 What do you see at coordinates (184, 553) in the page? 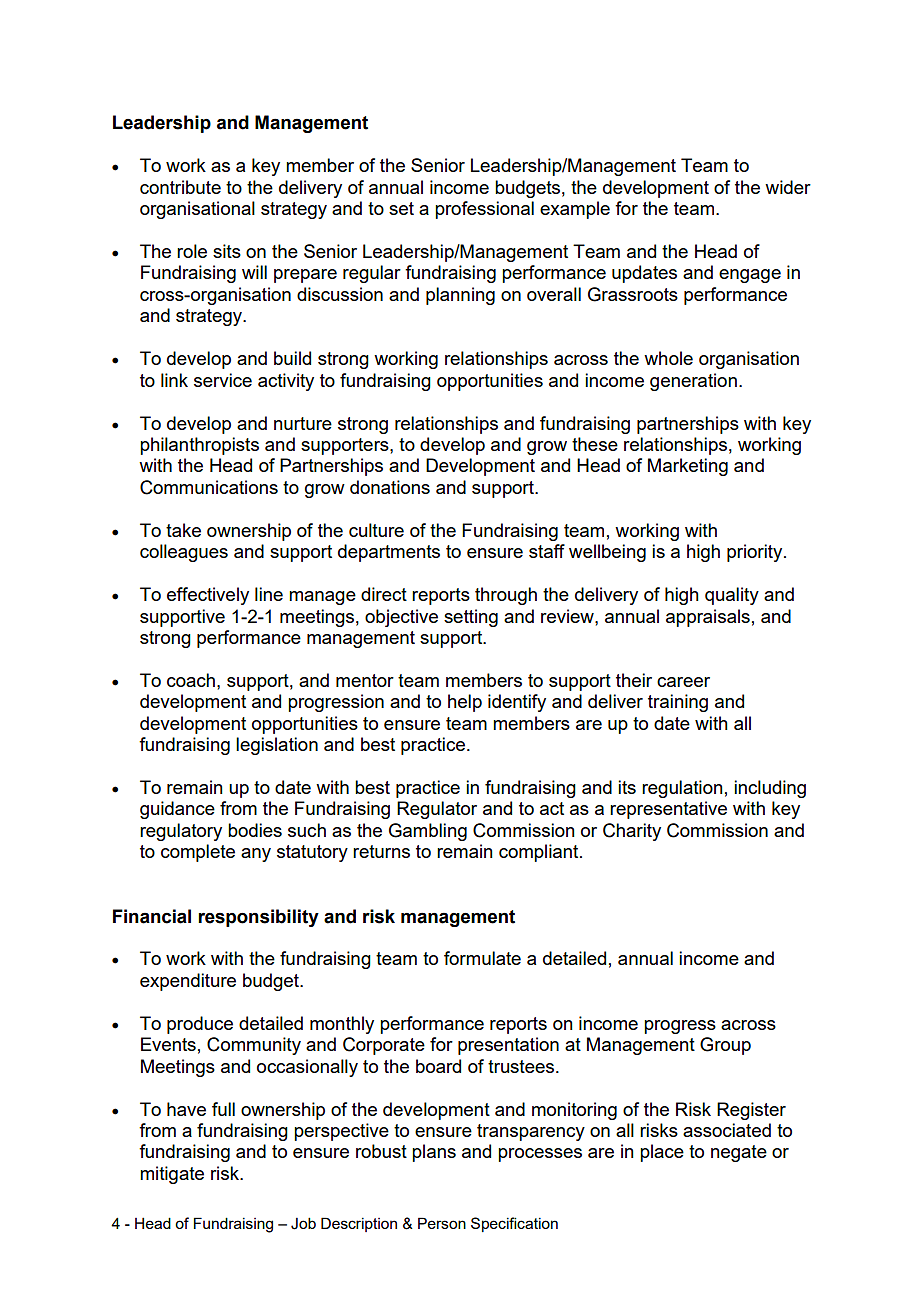
I see `colleagues` at bounding box center [184, 553].
